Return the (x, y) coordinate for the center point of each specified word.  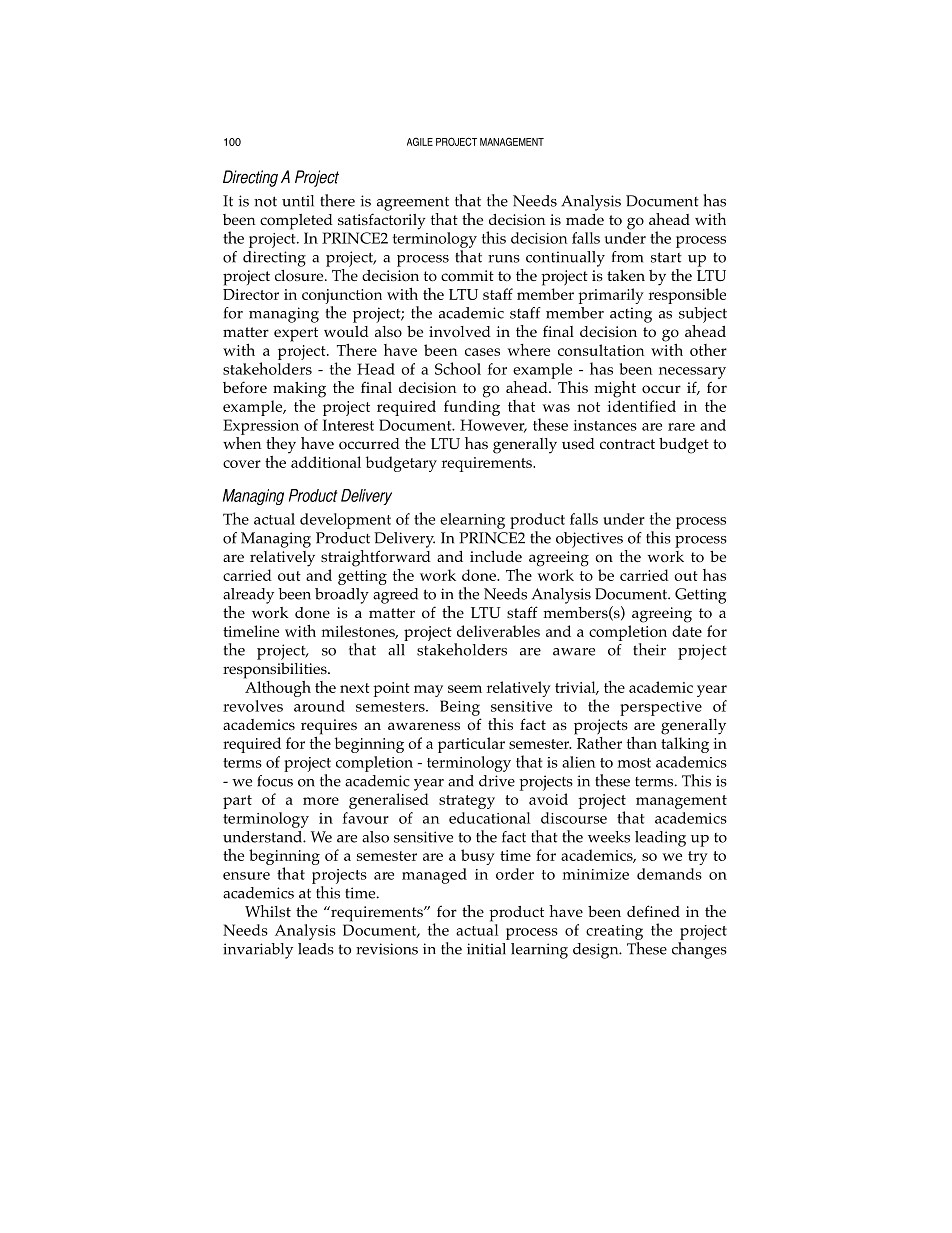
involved (460, 332)
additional (326, 462)
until (298, 201)
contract (627, 444)
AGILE (420, 141)
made (585, 219)
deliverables (498, 631)
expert (296, 334)
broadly (342, 596)
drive (497, 781)
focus (275, 781)
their (649, 649)
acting (631, 315)
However (493, 426)
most (634, 763)
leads (316, 949)
